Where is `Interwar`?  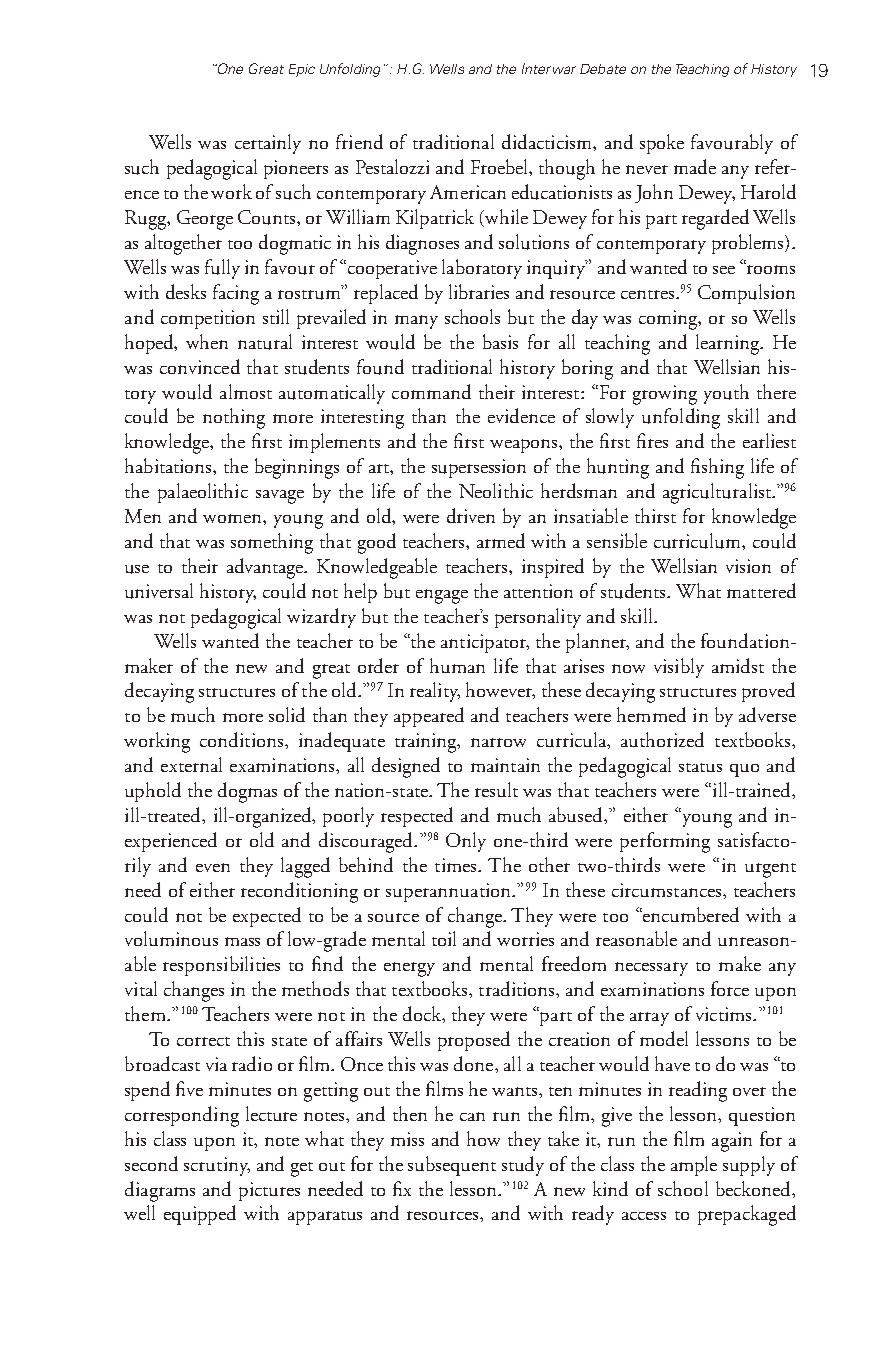 Interwar is located at coordinates (549, 68).
